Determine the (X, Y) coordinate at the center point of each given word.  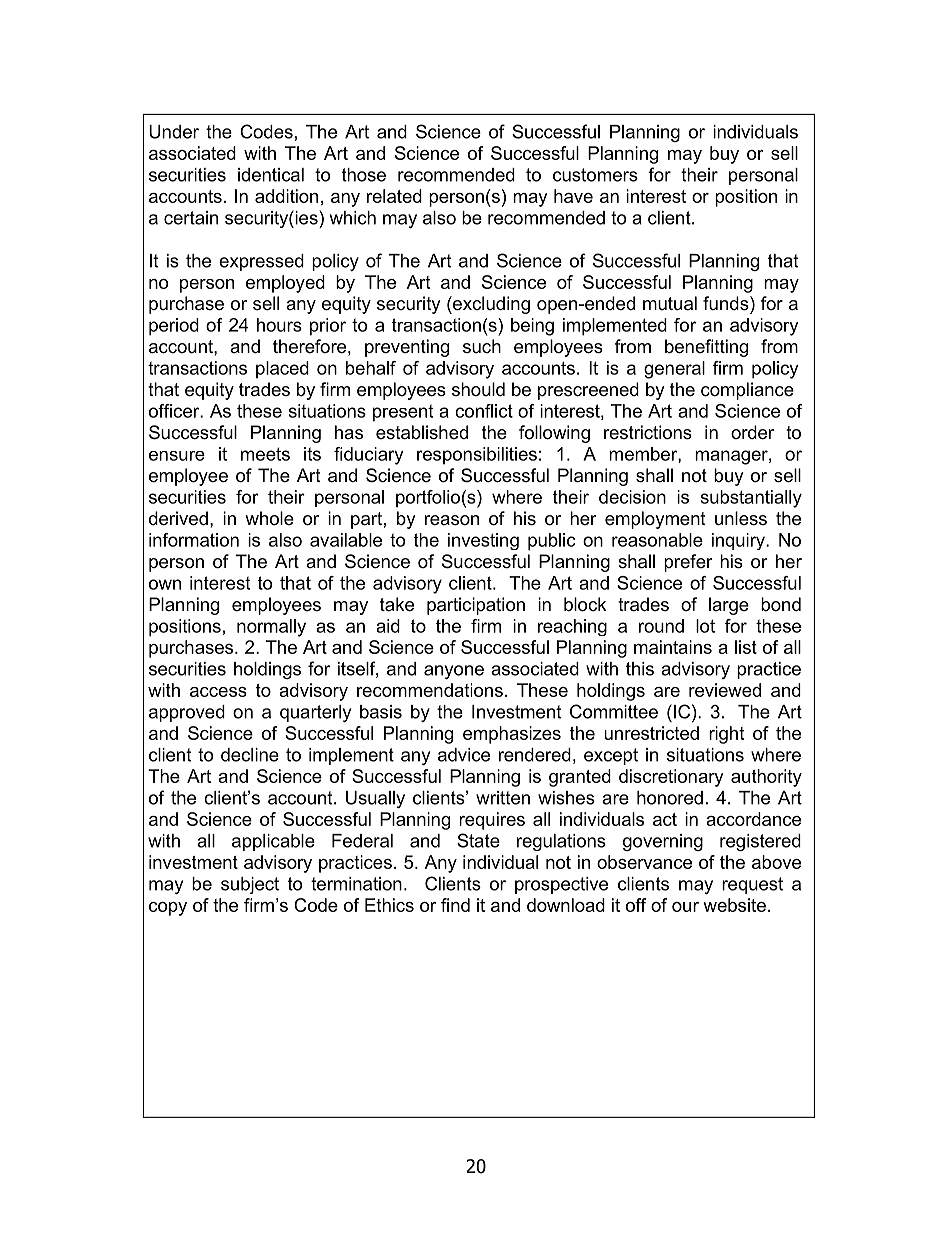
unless (741, 518)
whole (269, 518)
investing (483, 541)
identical (271, 175)
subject (250, 885)
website (734, 905)
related (394, 196)
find (455, 905)
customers (595, 175)
